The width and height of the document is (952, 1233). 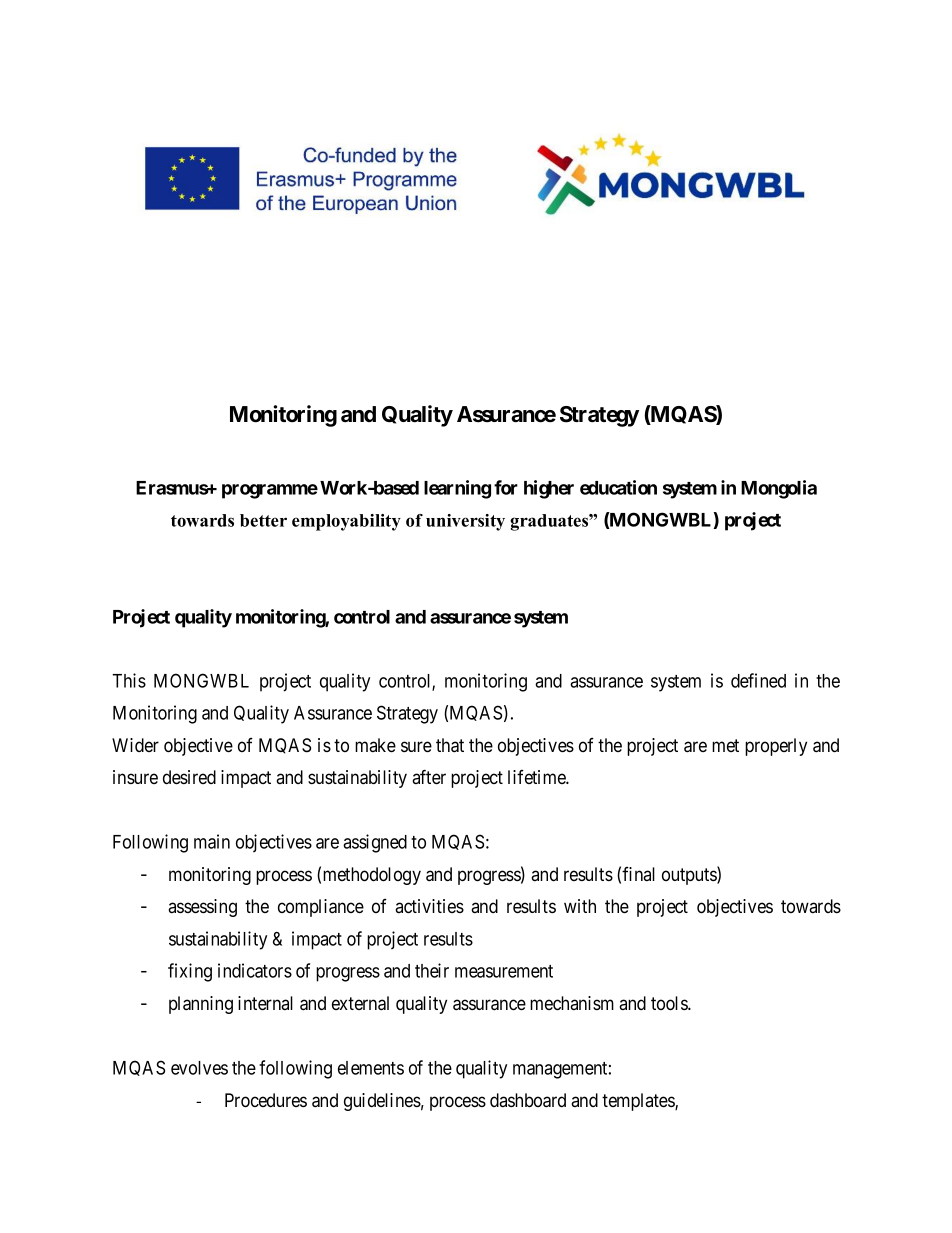 What do you see at coordinates (779, 489) in the document?
I see `Mongolia` at bounding box center [779, 489].
